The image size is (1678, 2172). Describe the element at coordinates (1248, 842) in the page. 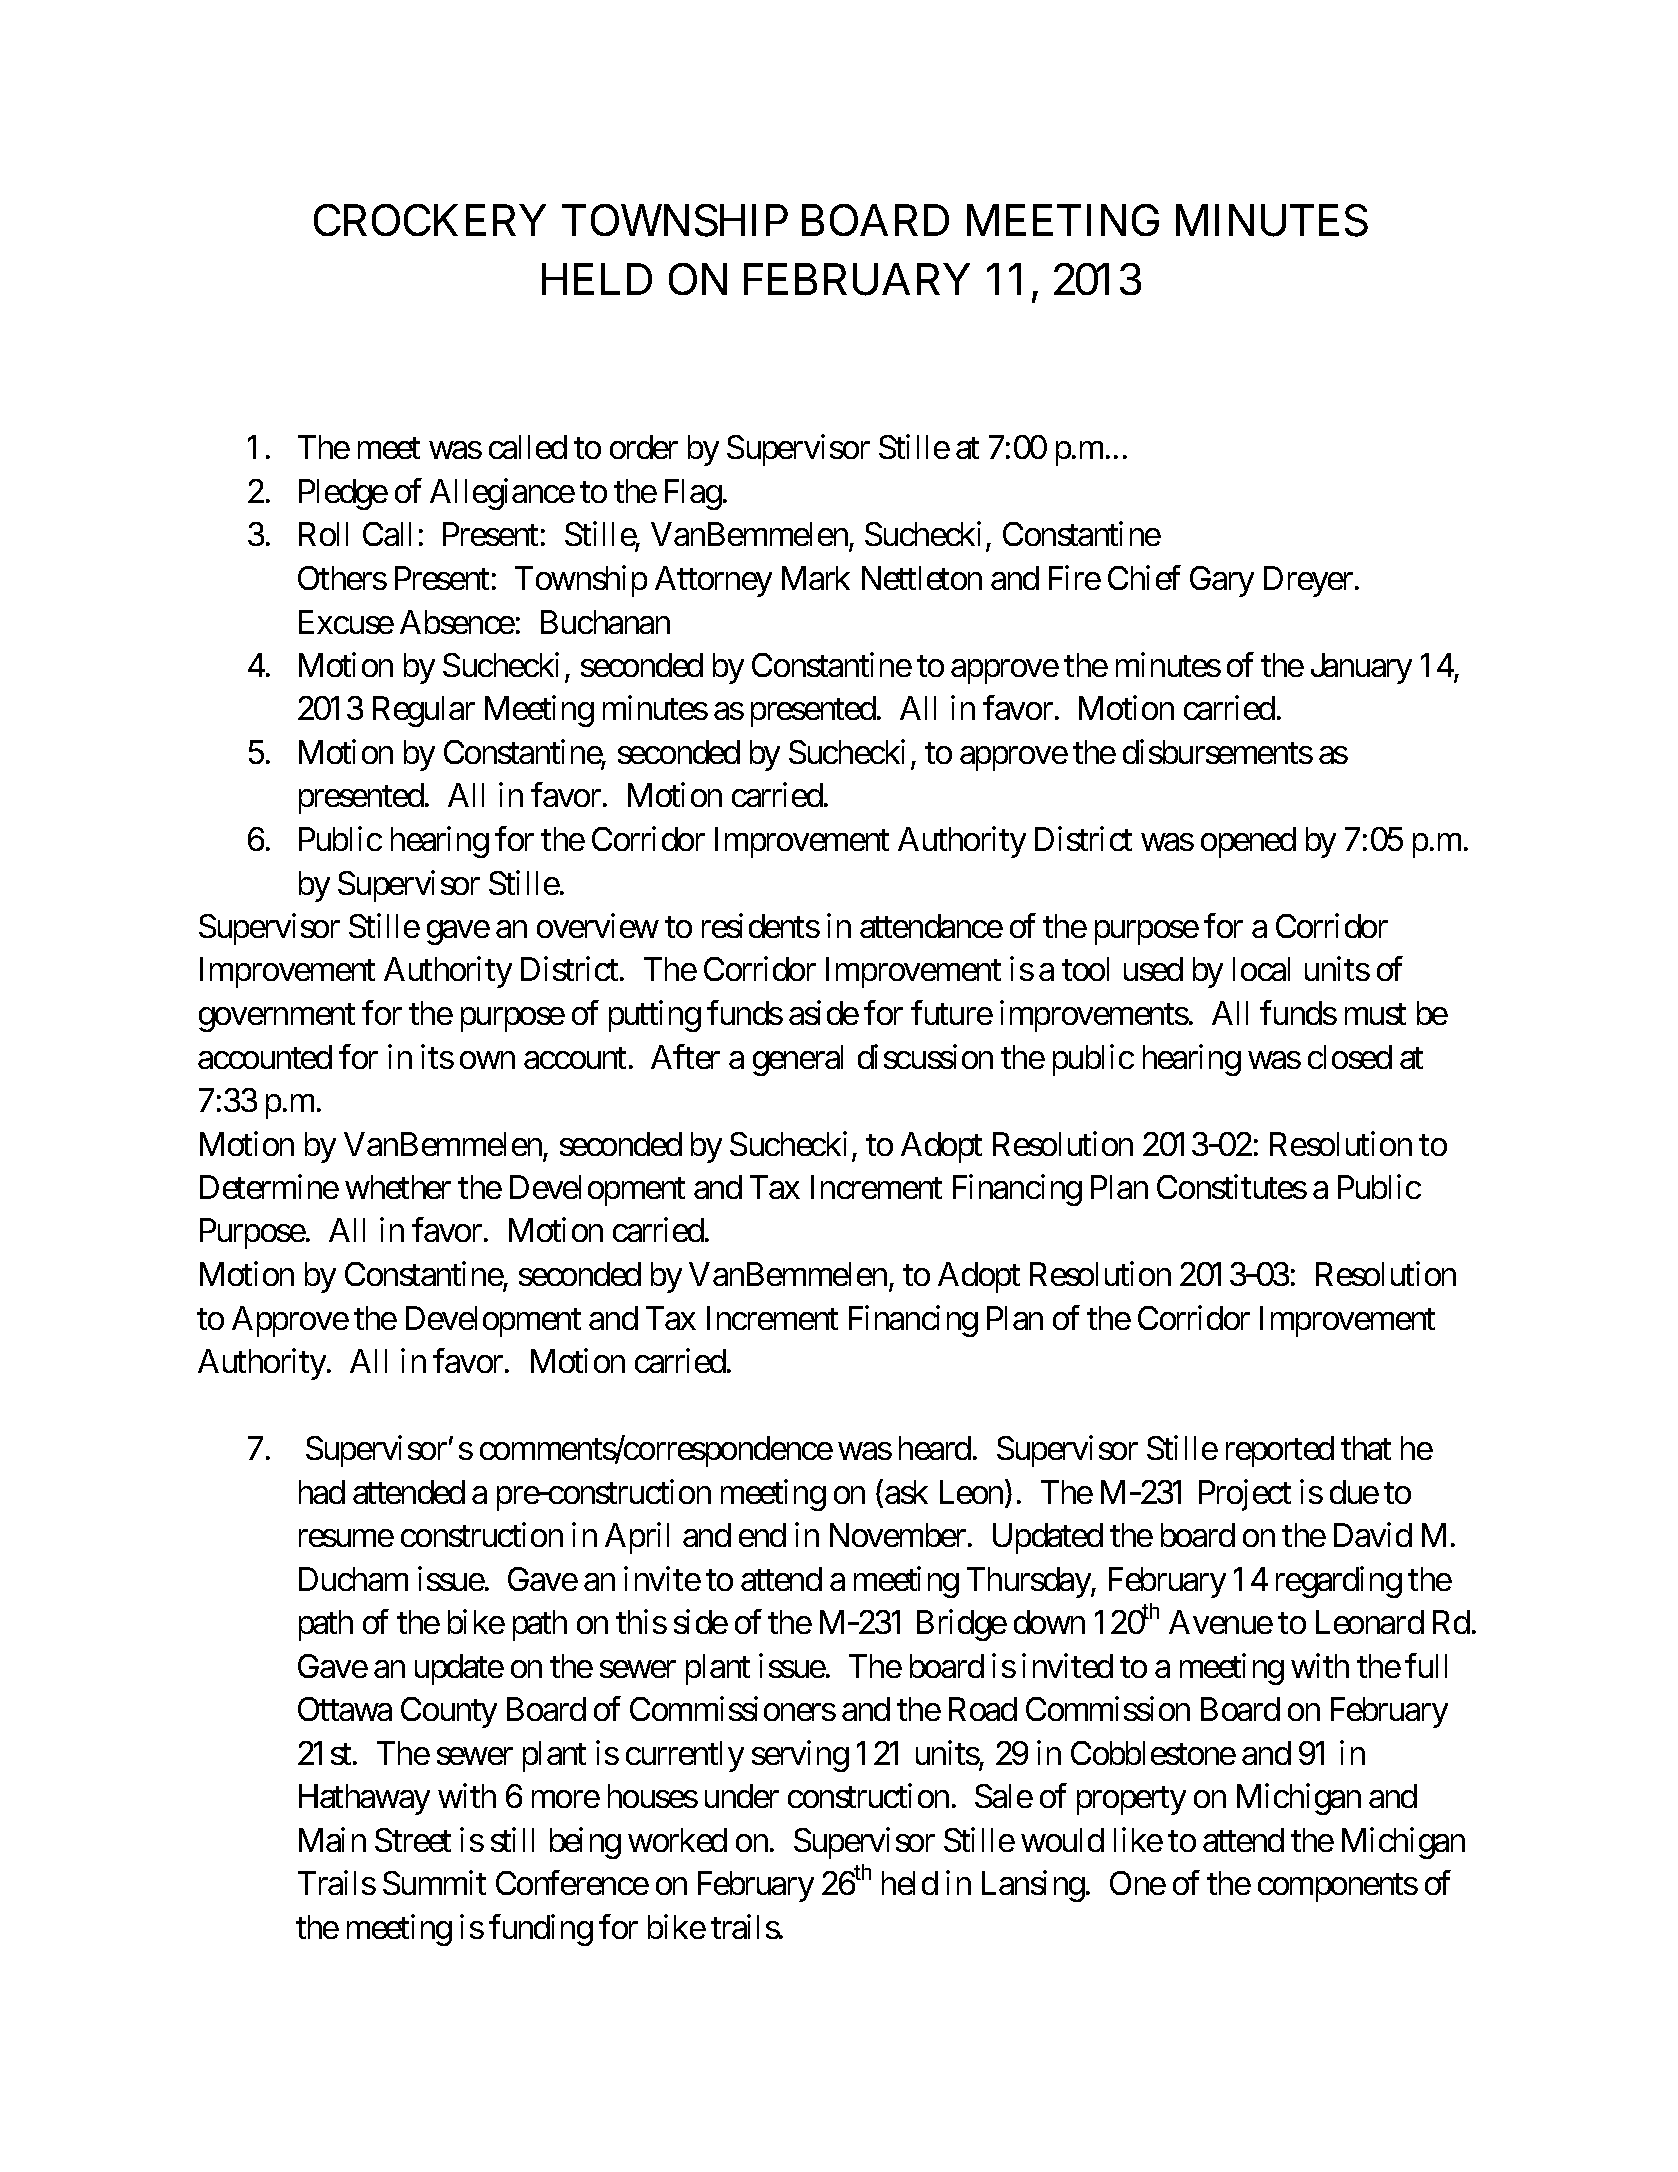

I see `opened` at that location.
